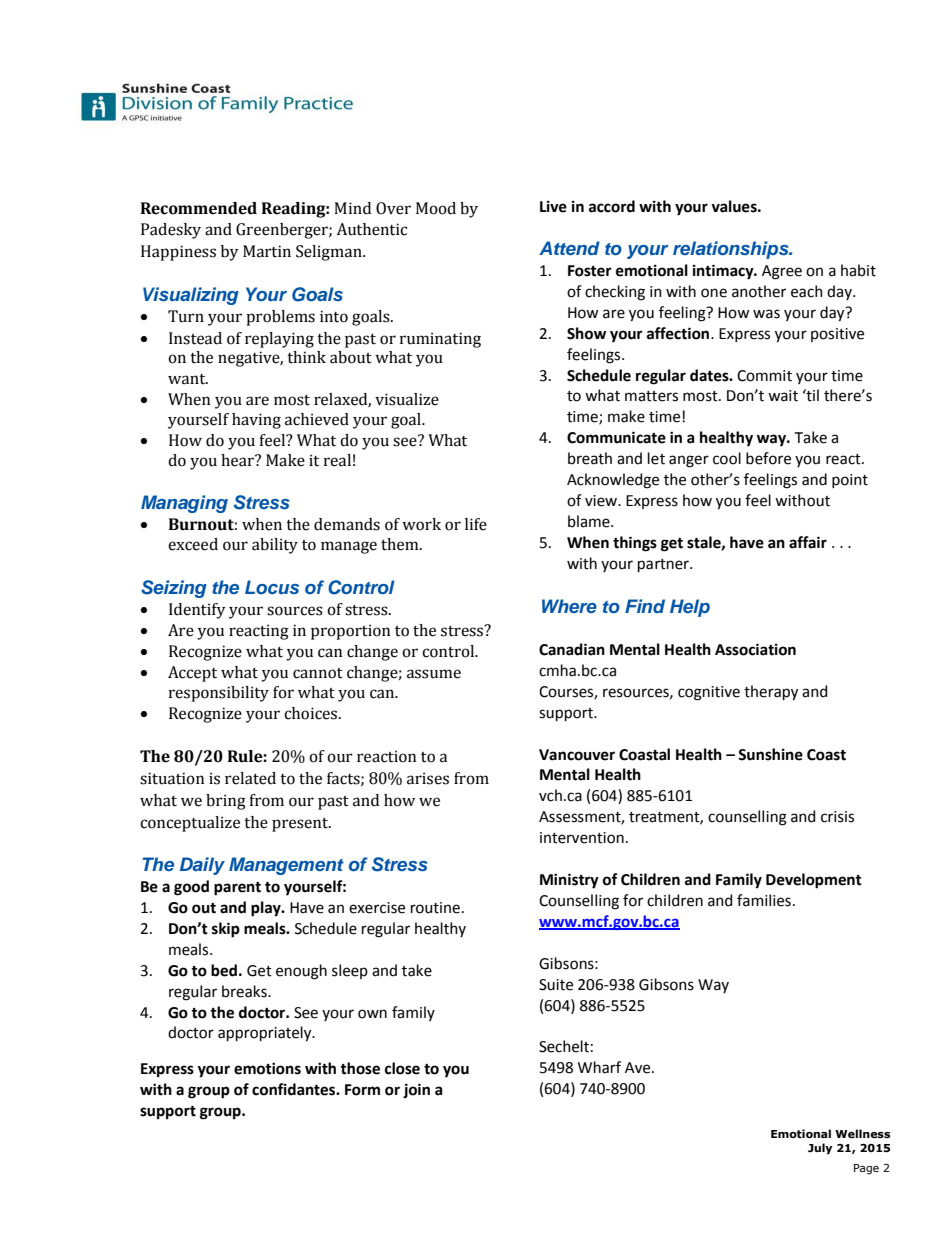  I want to click on Martin, so click(267, 251).
